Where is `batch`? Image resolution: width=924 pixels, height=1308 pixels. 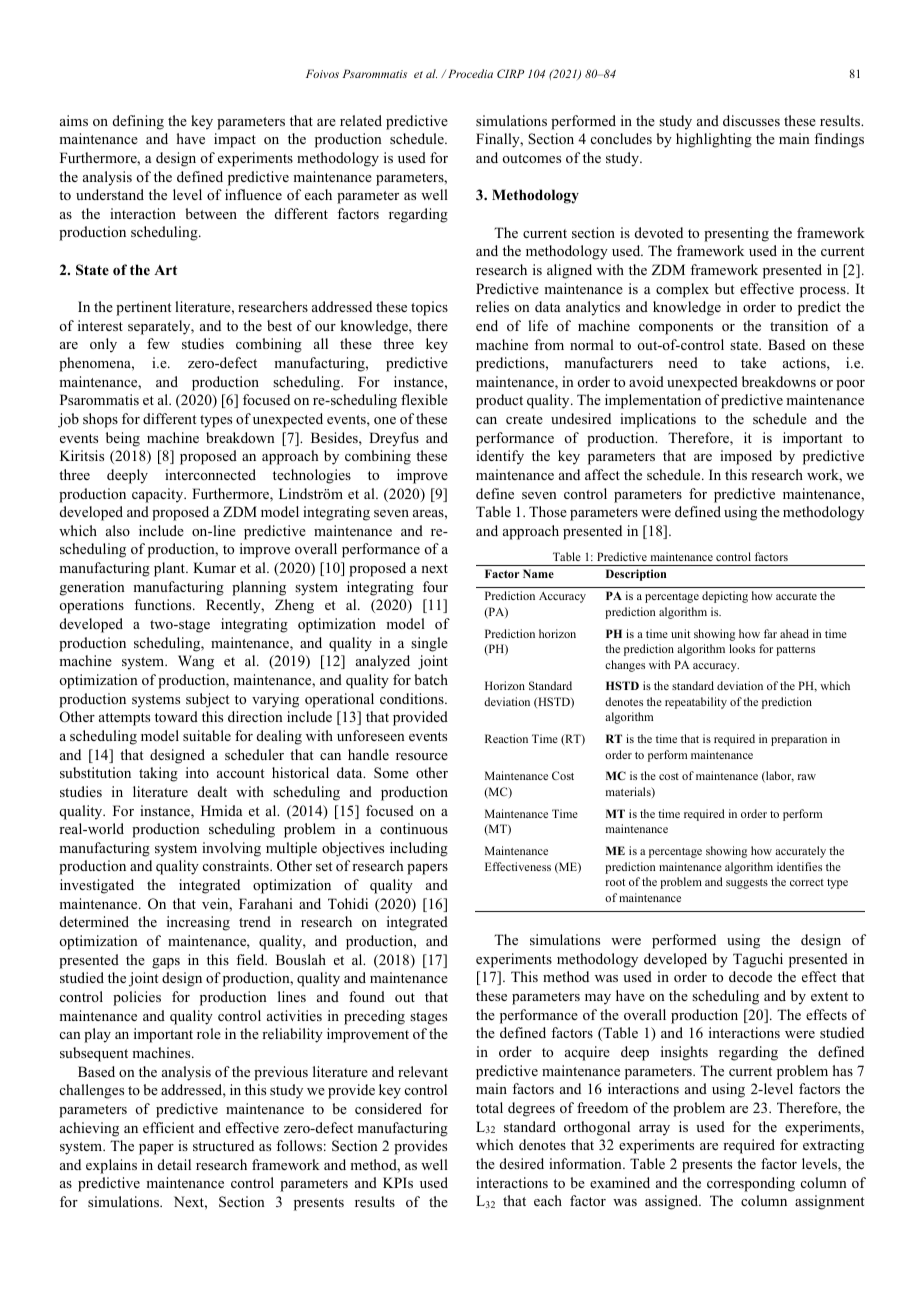 batch is located at coordinates (431, 679).
